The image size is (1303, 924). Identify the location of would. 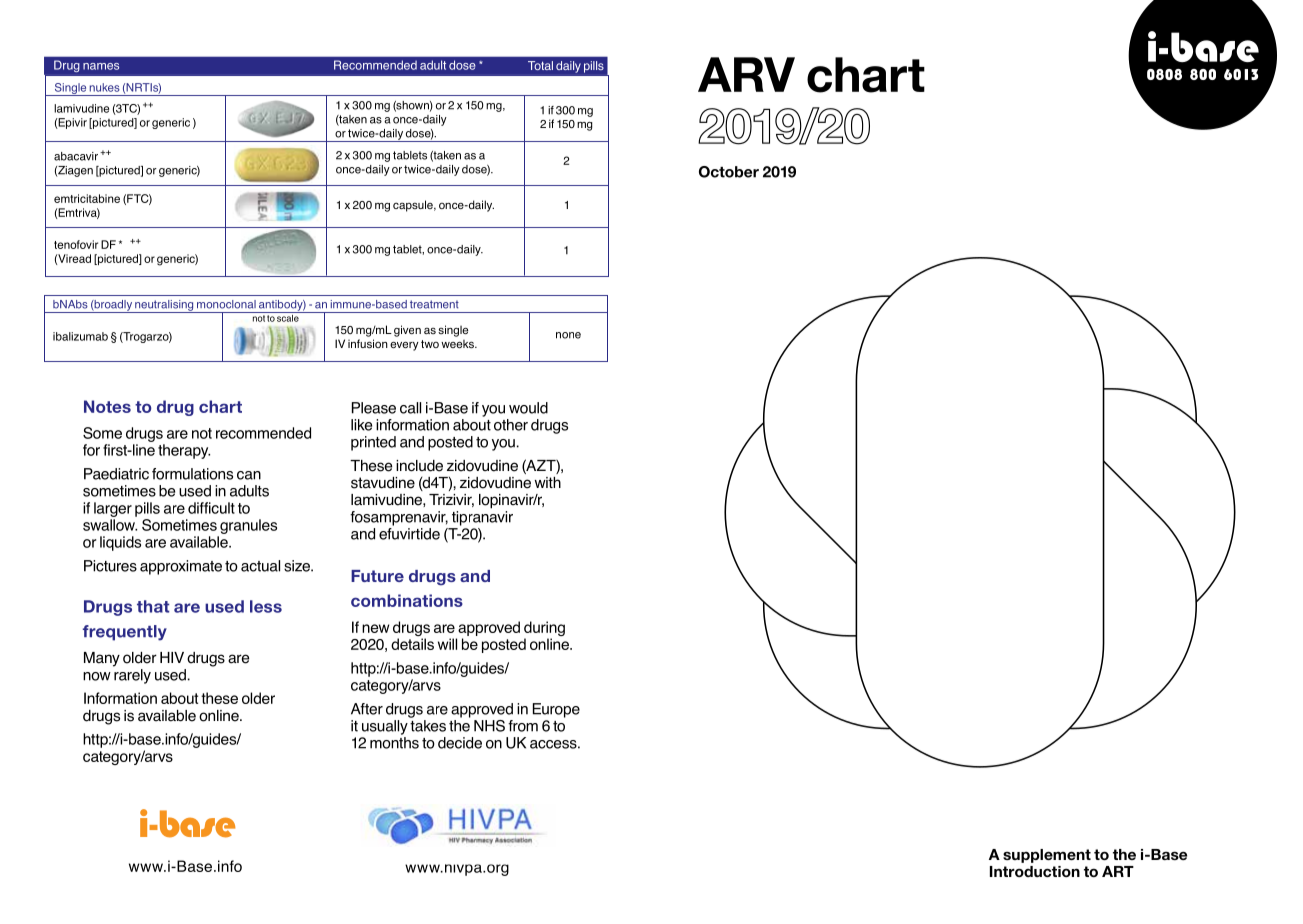
(528, 408).
